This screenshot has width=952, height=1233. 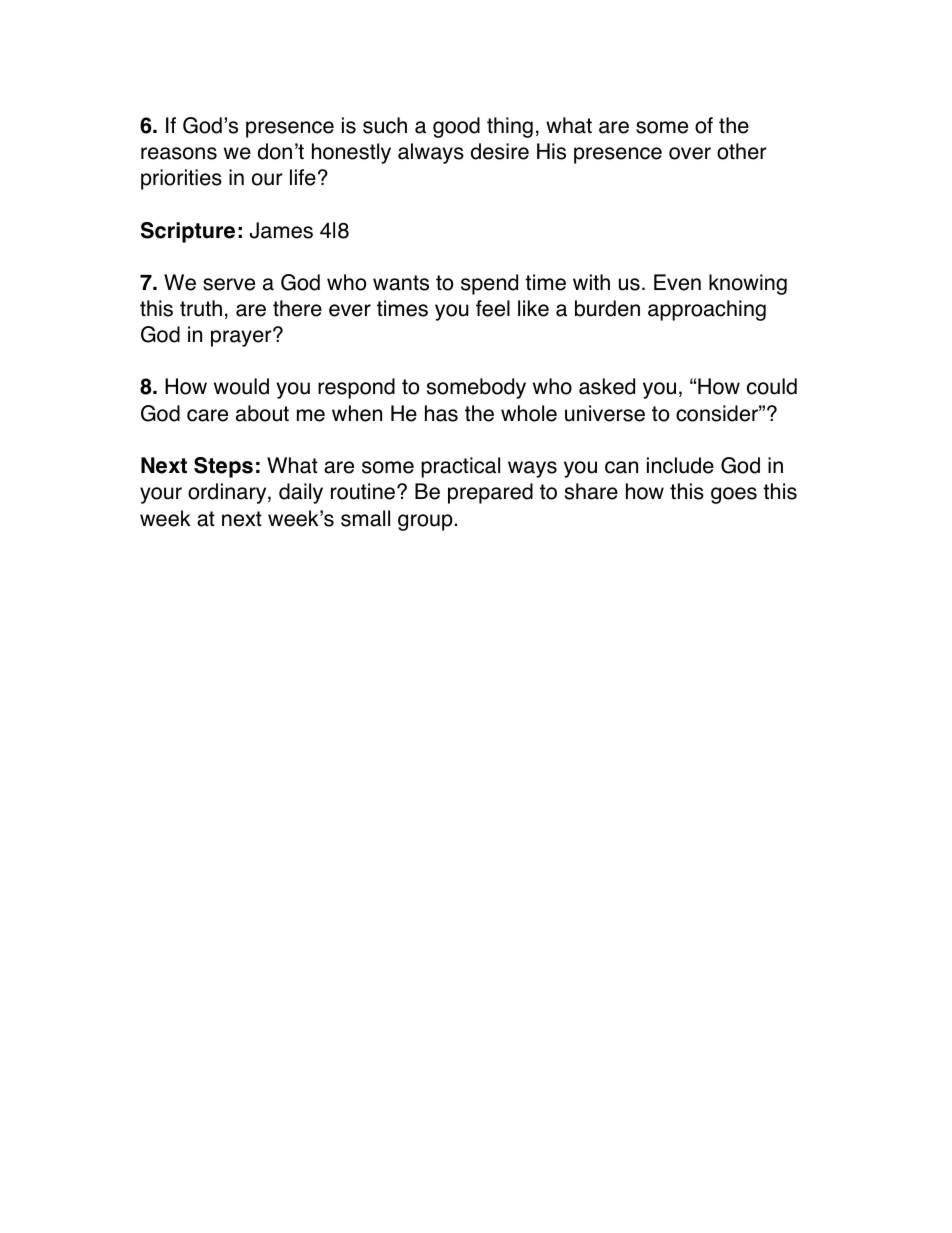 I want to click on group, so click(x=425, y=522).
